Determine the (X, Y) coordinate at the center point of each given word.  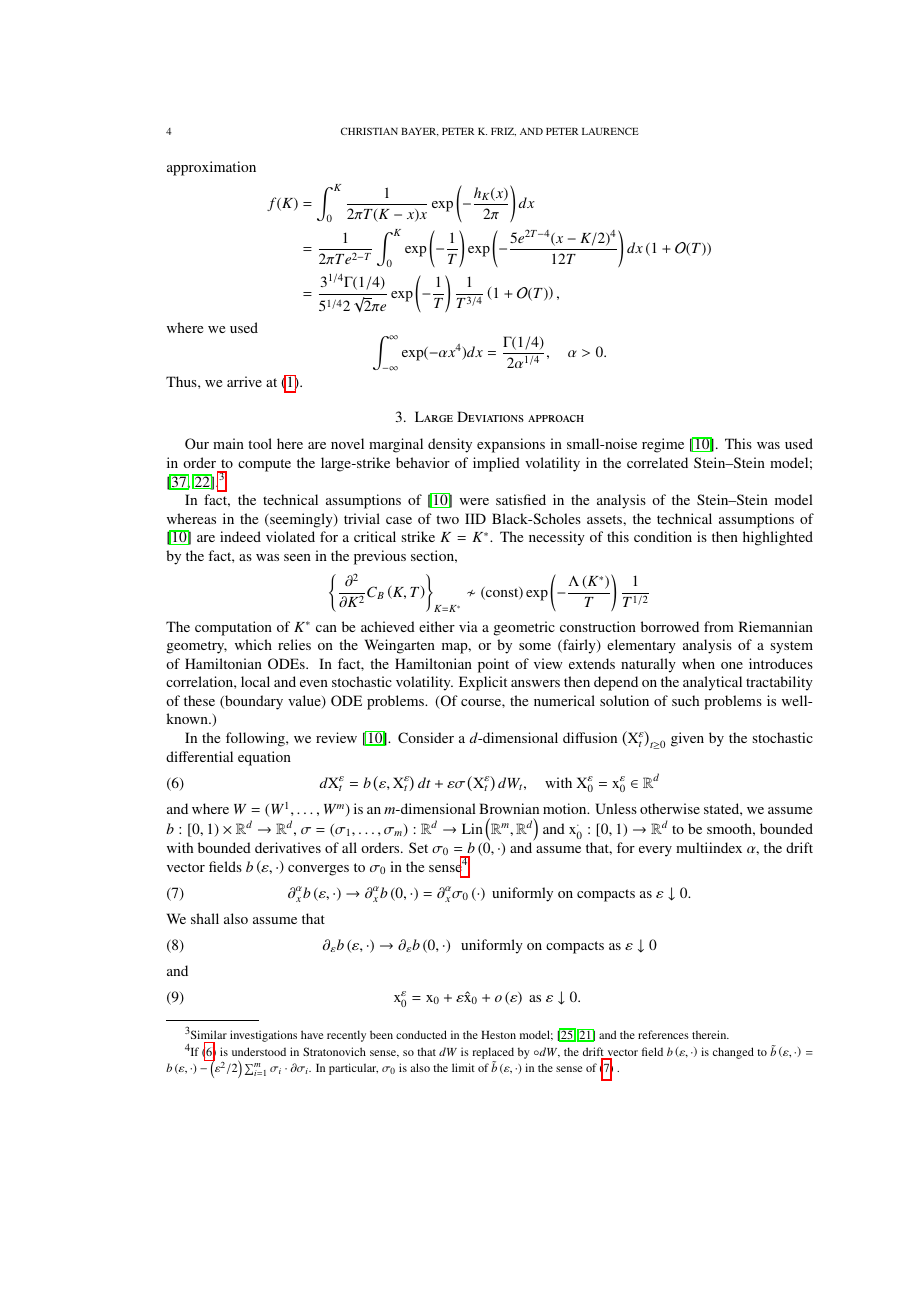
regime (663, 445)
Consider (426, 737)
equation (264, 758)
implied (496, 464)
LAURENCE (610, 131)
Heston (498, 1035)
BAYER (420, 132)
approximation (211, 168)
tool (260, 443)
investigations (263, 1036)
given (687, 739)
